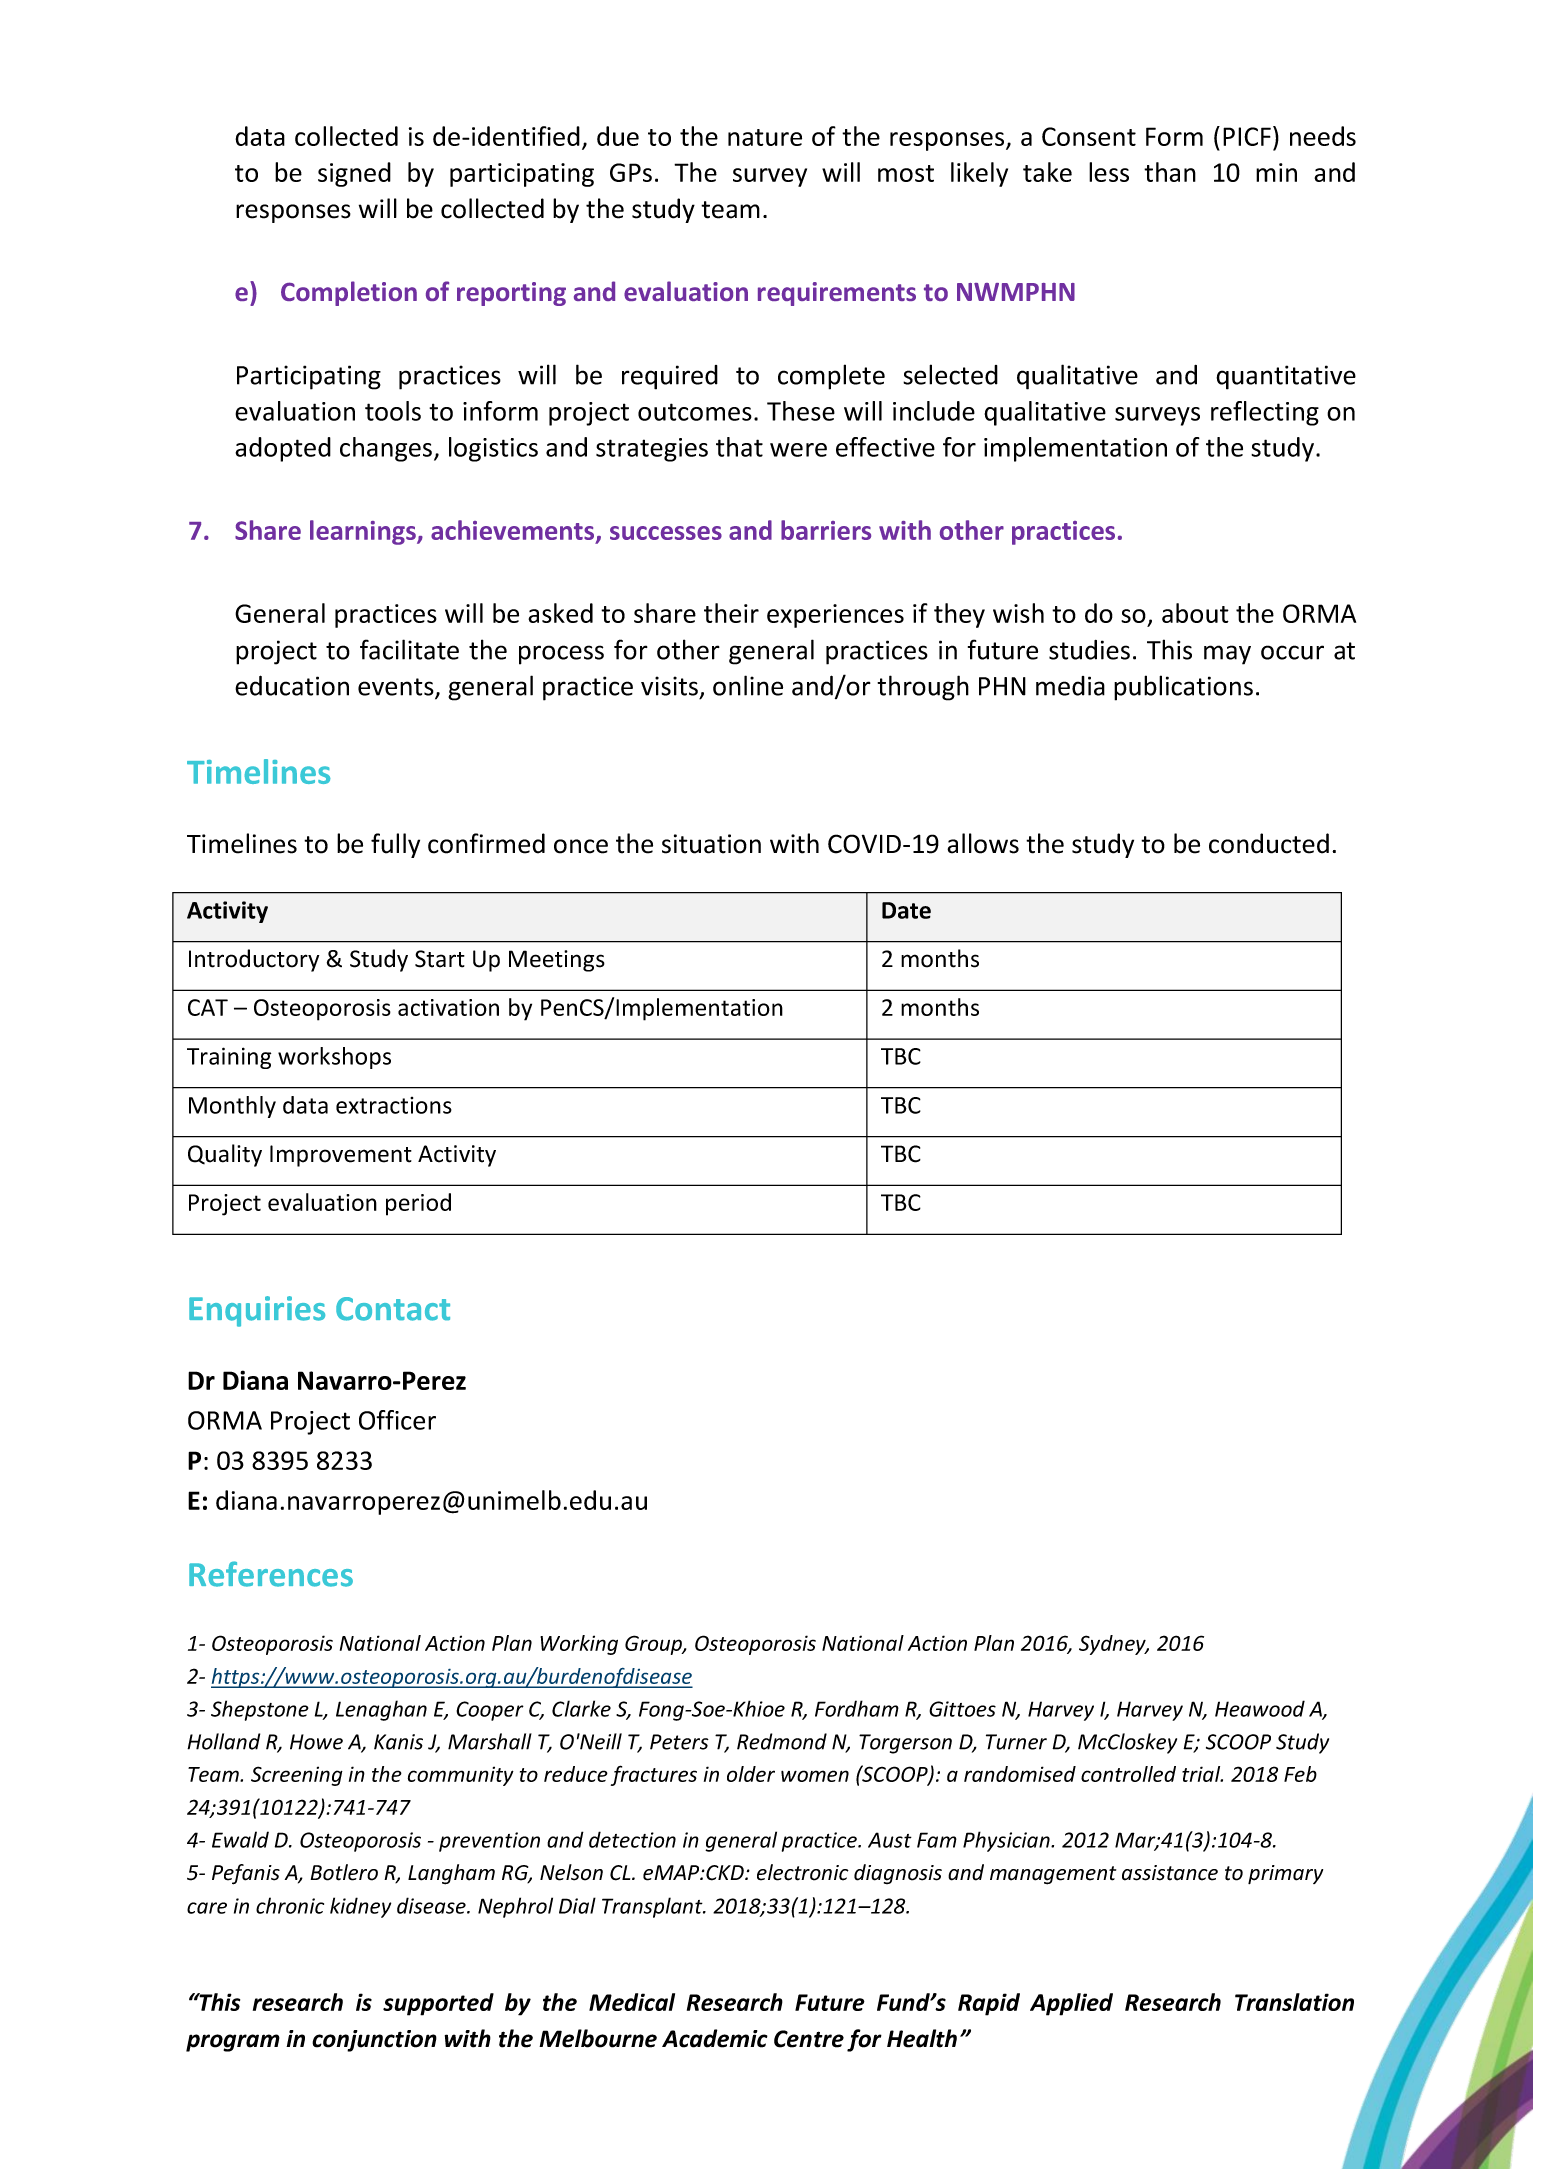 This screenshot has height=2183, width=1543. I want to click on signed, so click(354, 174).
